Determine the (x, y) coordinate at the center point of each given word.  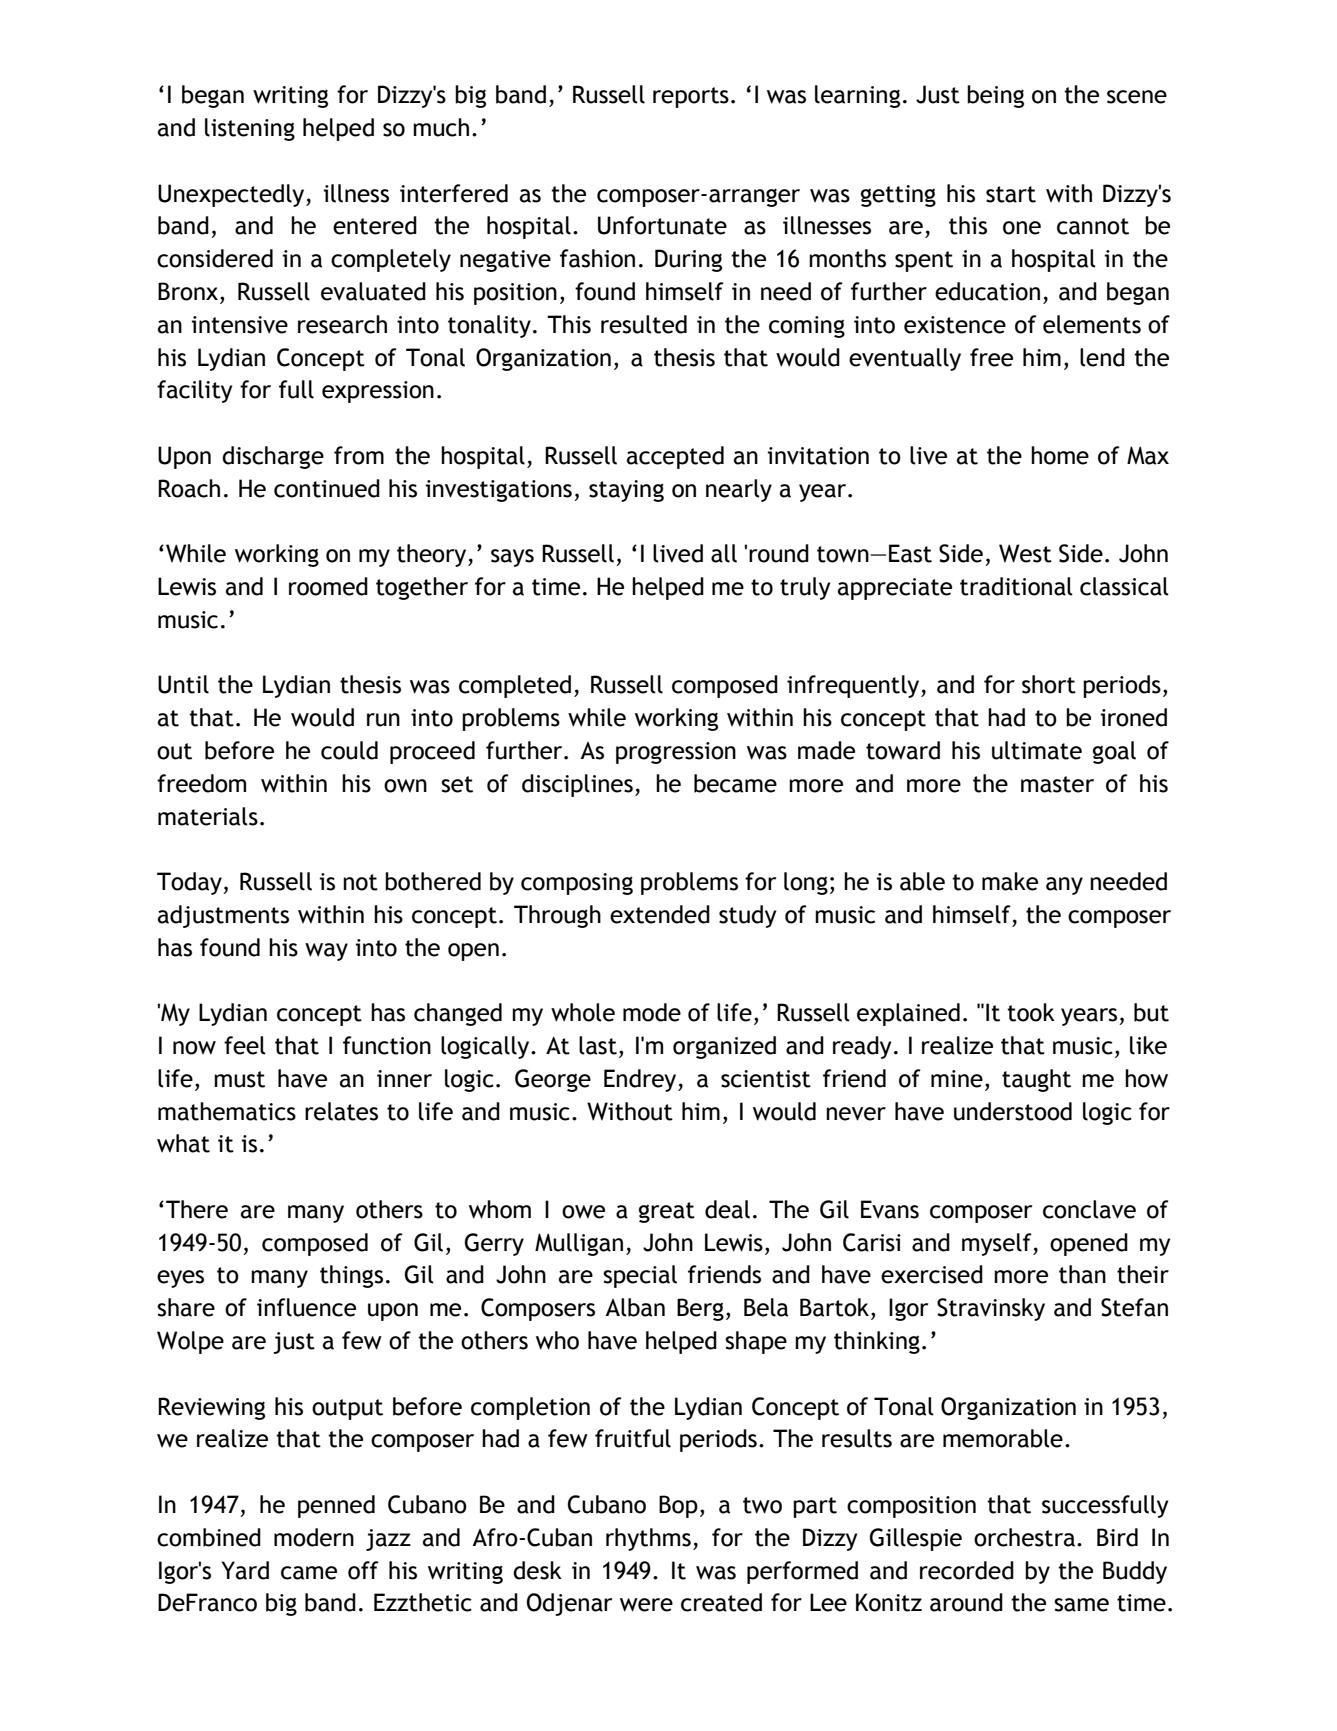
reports (691, 97)
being (995, 96)
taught (1036, 1080)
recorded (967, 1570)
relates (341, 1111)
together (422, 588)
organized (724, 1047)
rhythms (648, 1539)
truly (805, 588)
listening (250, 129)
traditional (1016, 586)
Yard (245, 1570)
